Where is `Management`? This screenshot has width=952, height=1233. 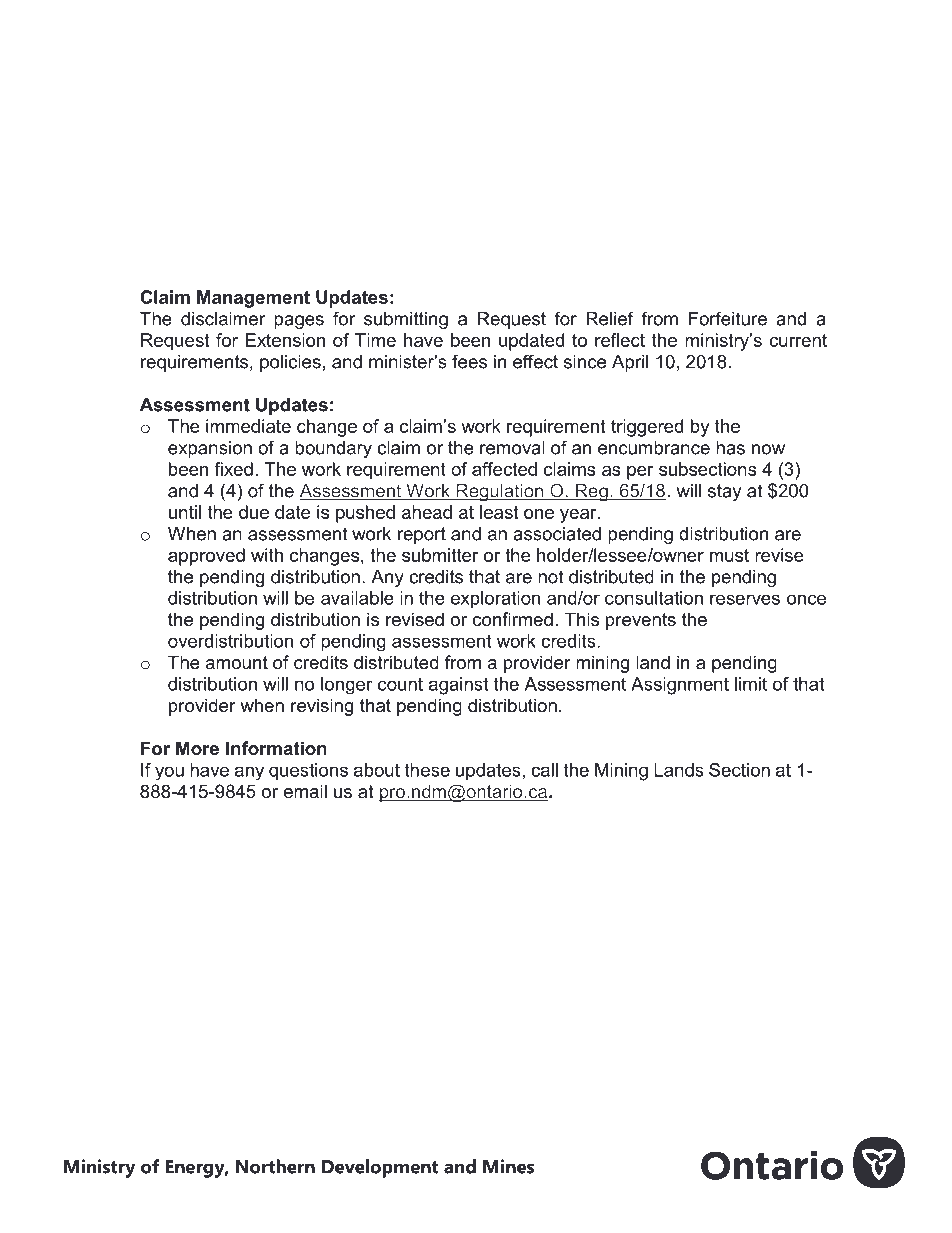 Management is located at coordinates (253, 299).
